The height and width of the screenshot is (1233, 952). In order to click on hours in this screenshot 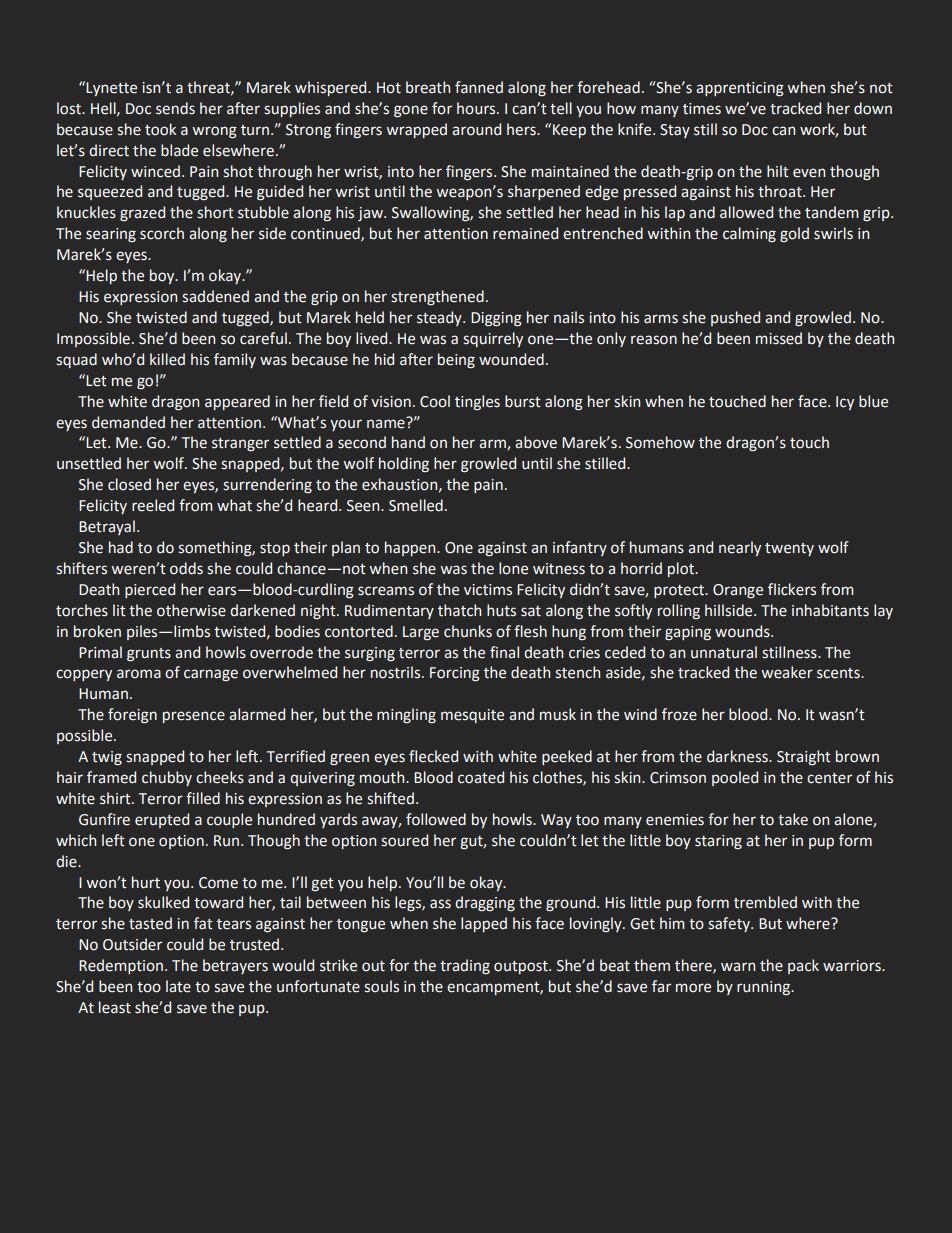, I will do `click(477, 108)`.
